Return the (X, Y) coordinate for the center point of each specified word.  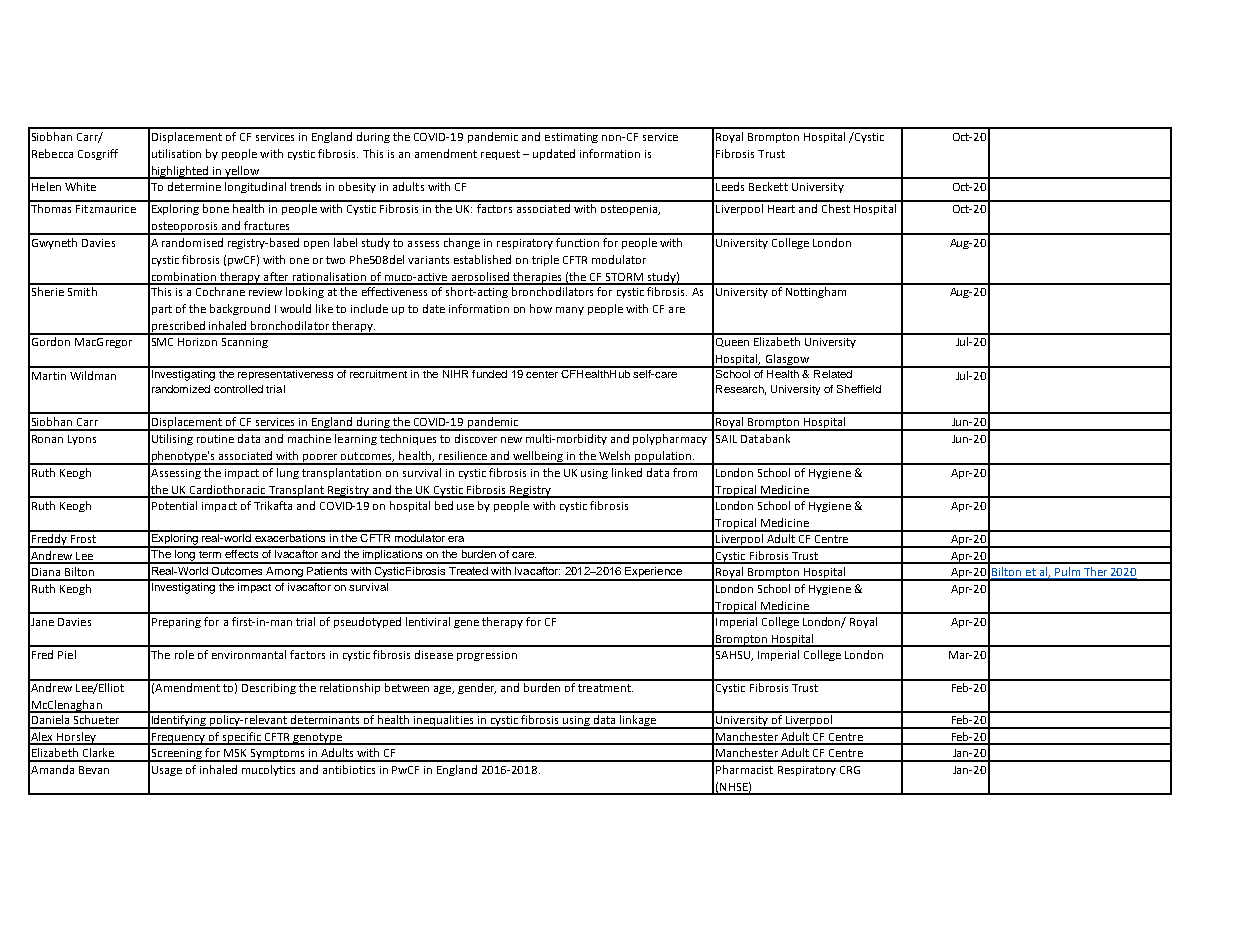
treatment (605, 688)
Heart (781, 209)
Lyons (82, 440)
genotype (317, 739)
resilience (463, 455)
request (500, 155)
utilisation (176, 153)
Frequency (179, 739)
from (685, 472)
